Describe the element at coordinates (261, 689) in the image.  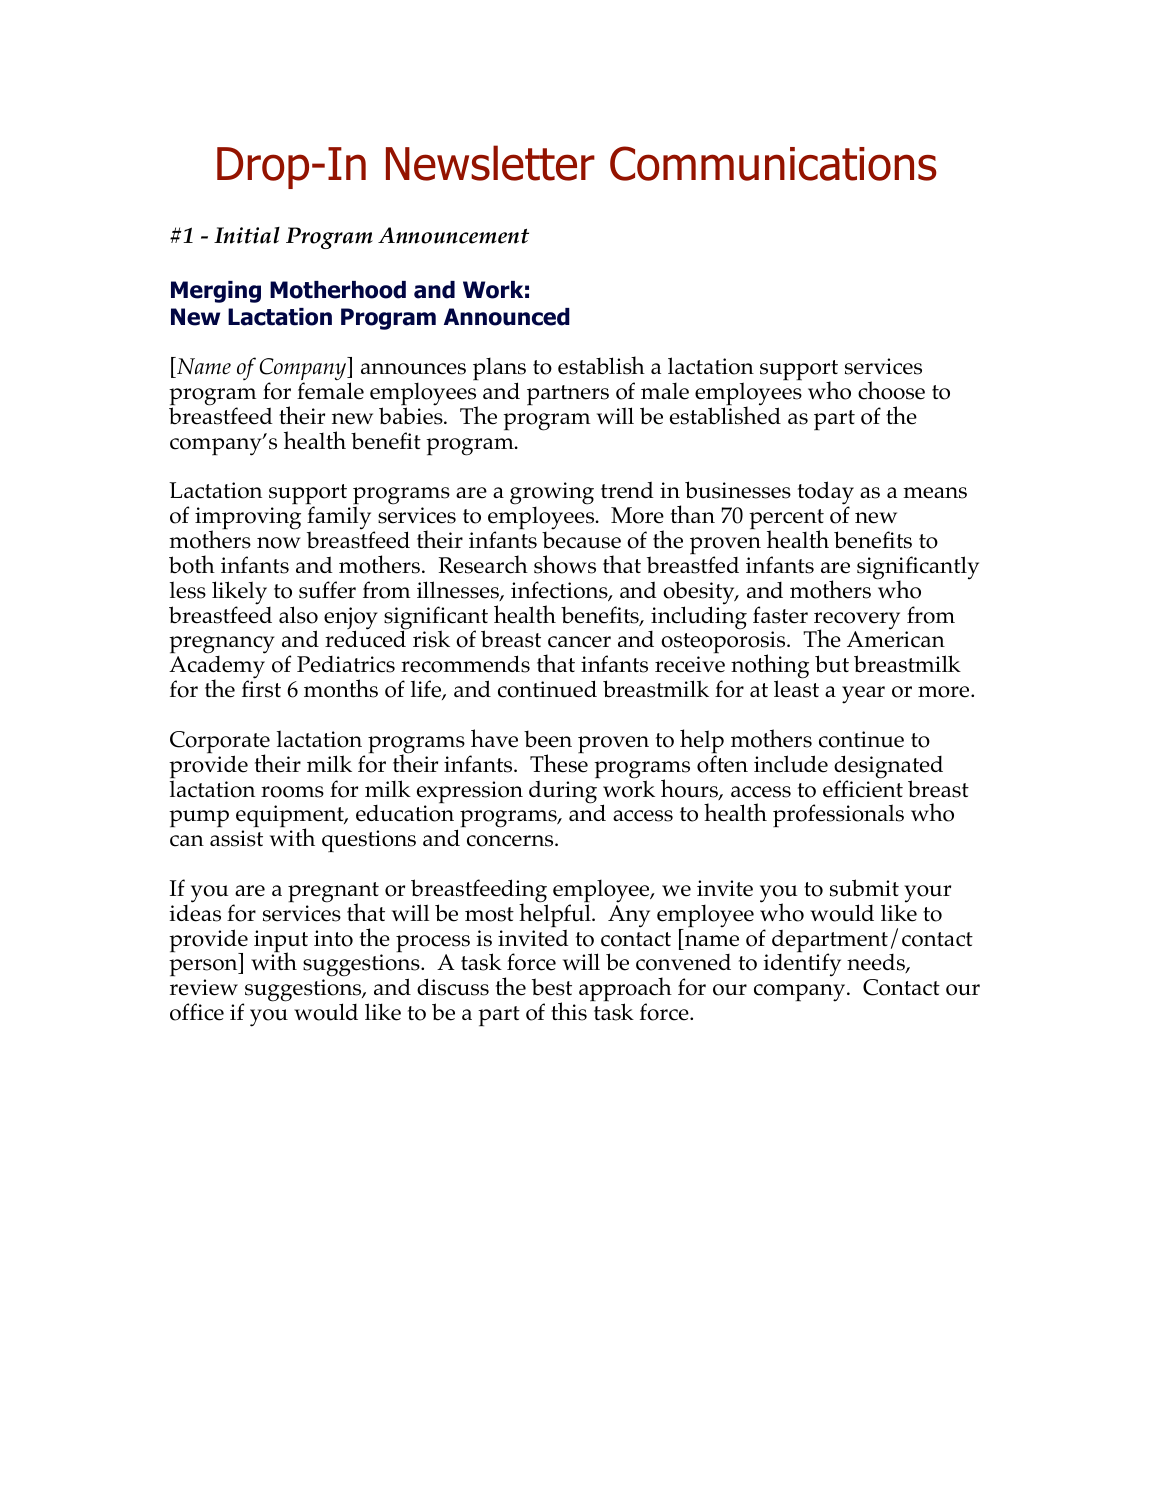
I see `first` at that location.
